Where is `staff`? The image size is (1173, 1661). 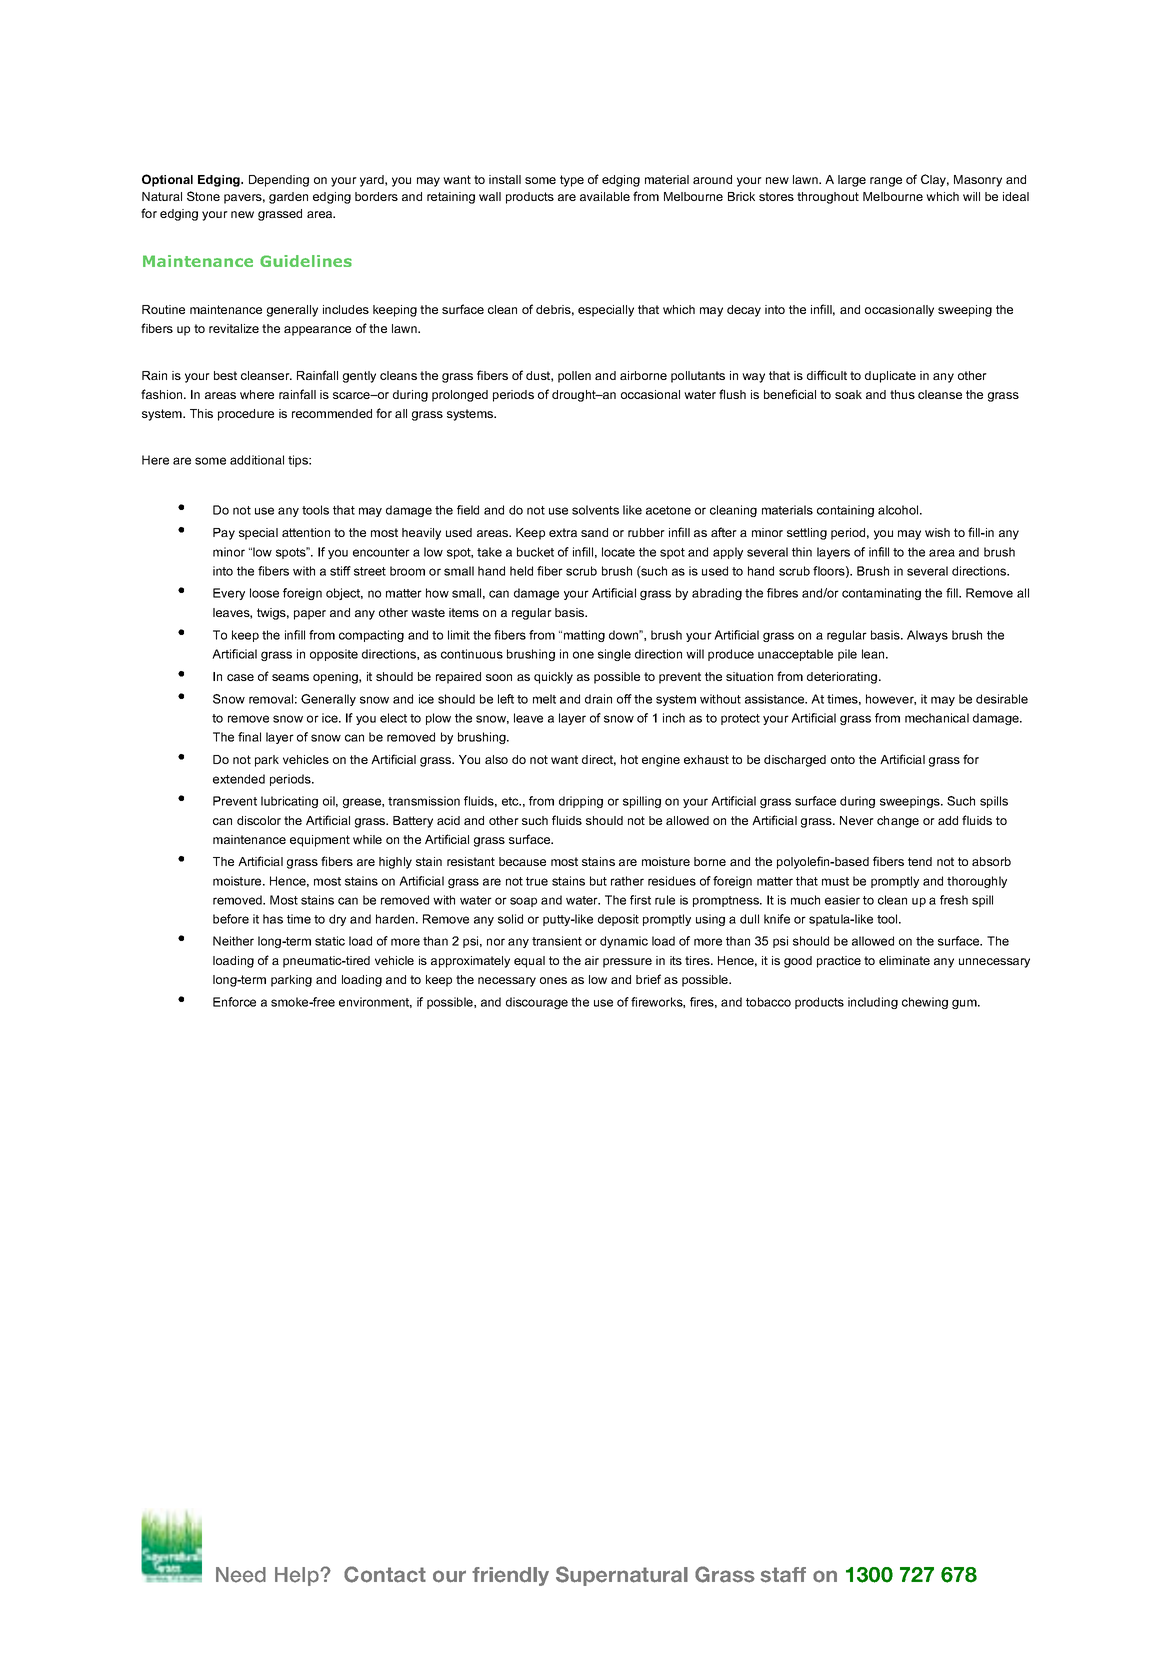
staff is located at coordinates (783, 1575).
